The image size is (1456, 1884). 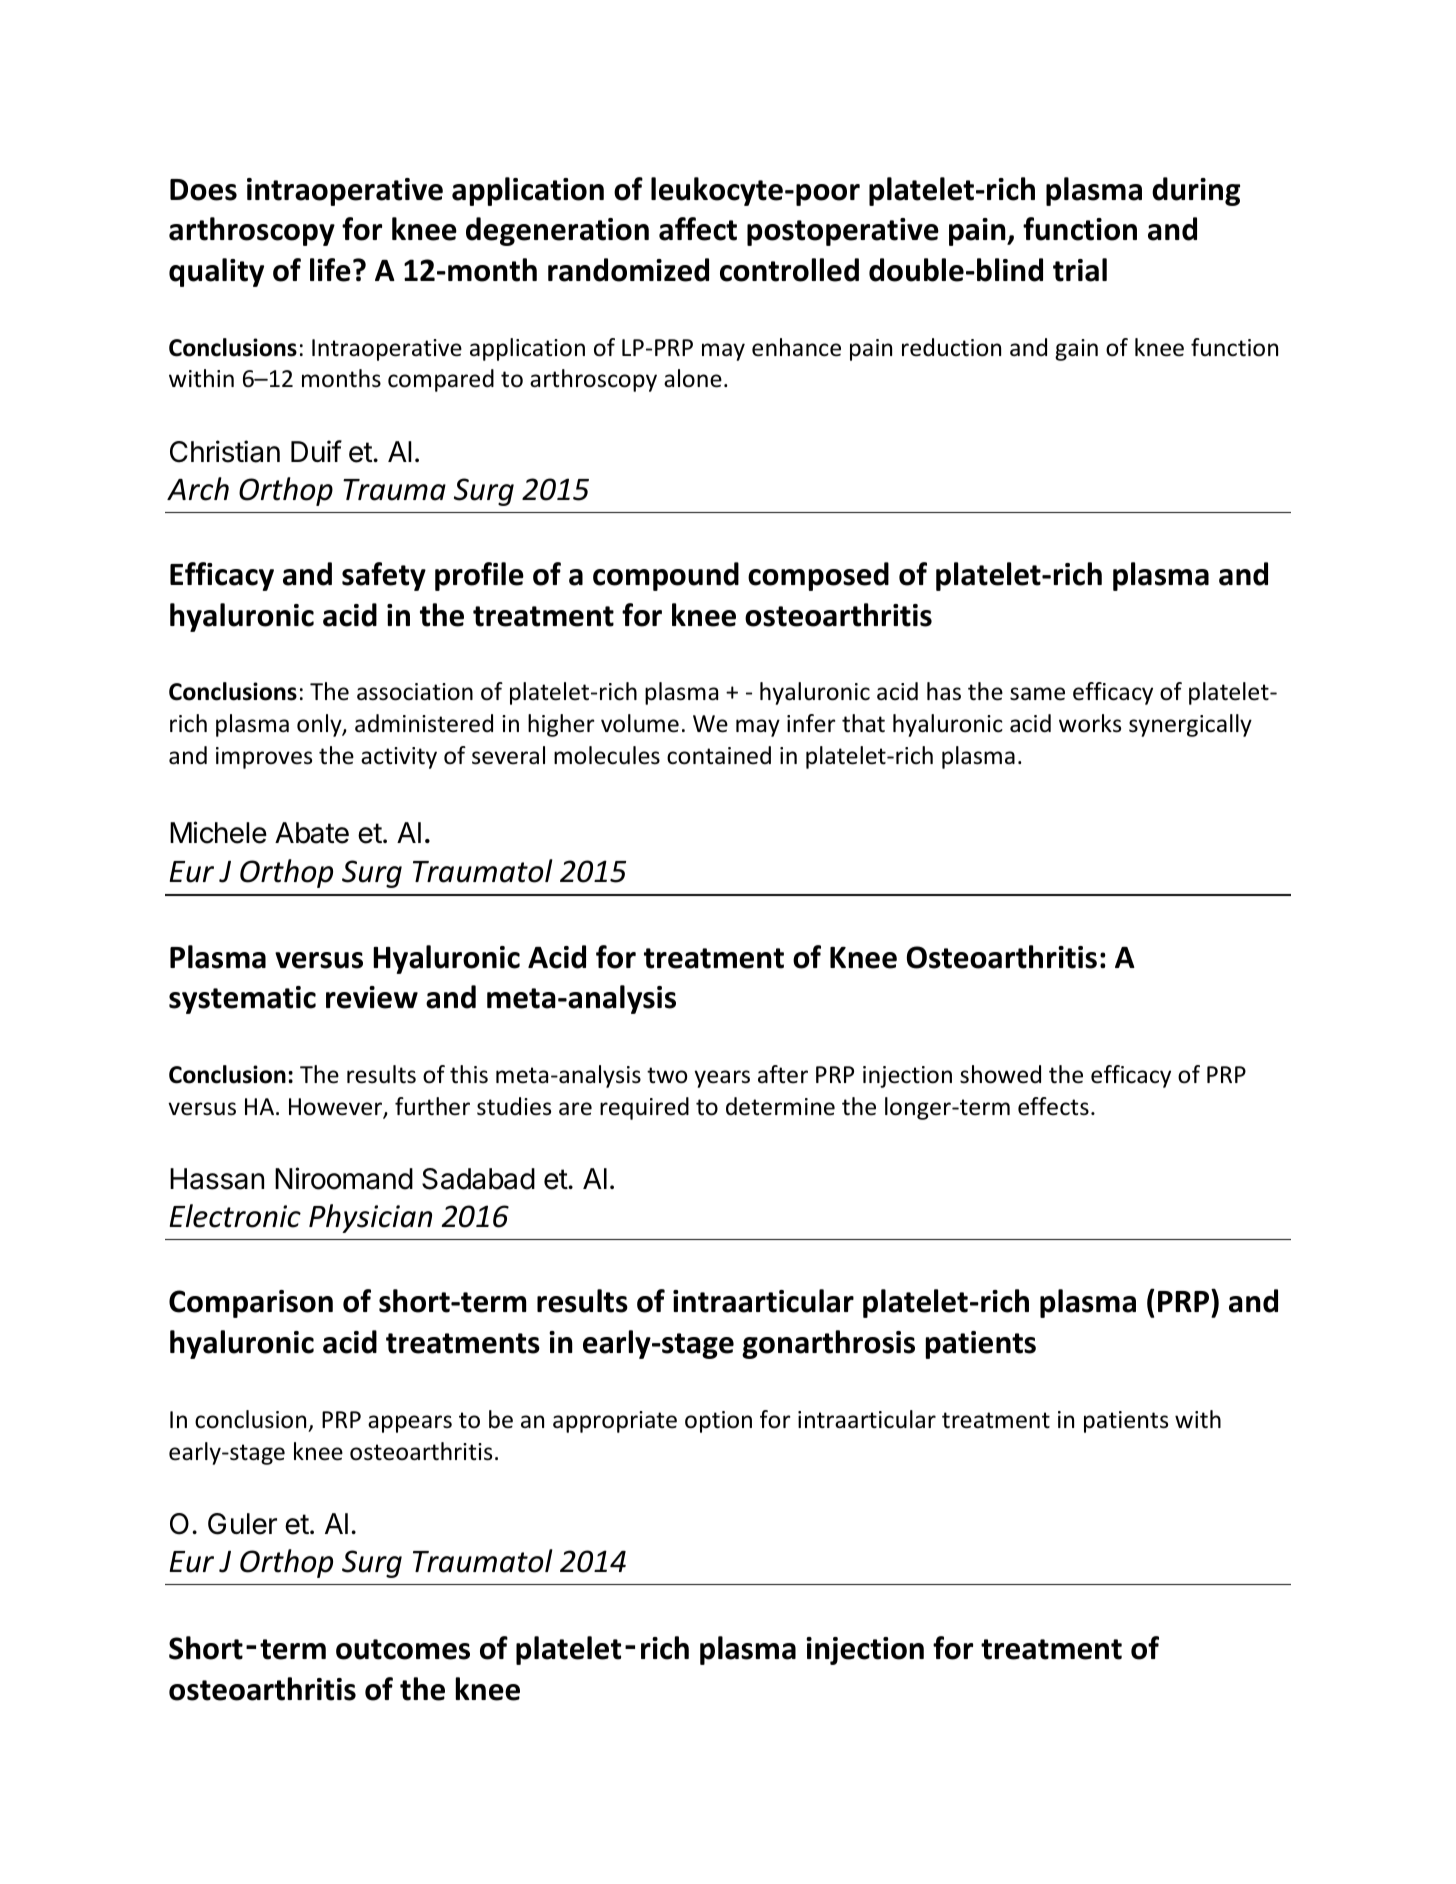 What do you see at coordinates (312, 833) in the screenshot?
I see `Abate` at bounding box center [312, 833].
